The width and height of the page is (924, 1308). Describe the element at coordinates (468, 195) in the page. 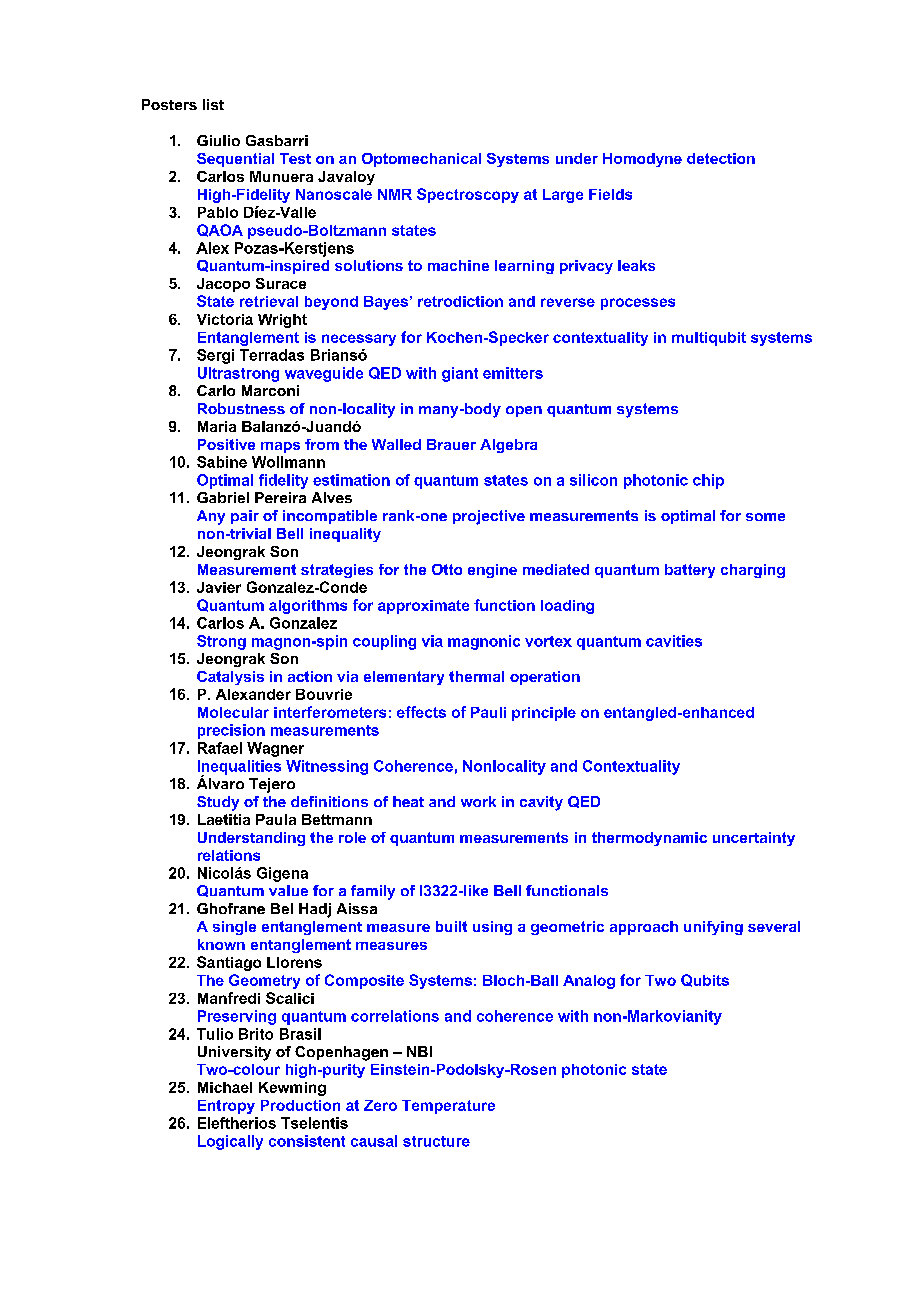

I see `Spectroscopy` at that location.
